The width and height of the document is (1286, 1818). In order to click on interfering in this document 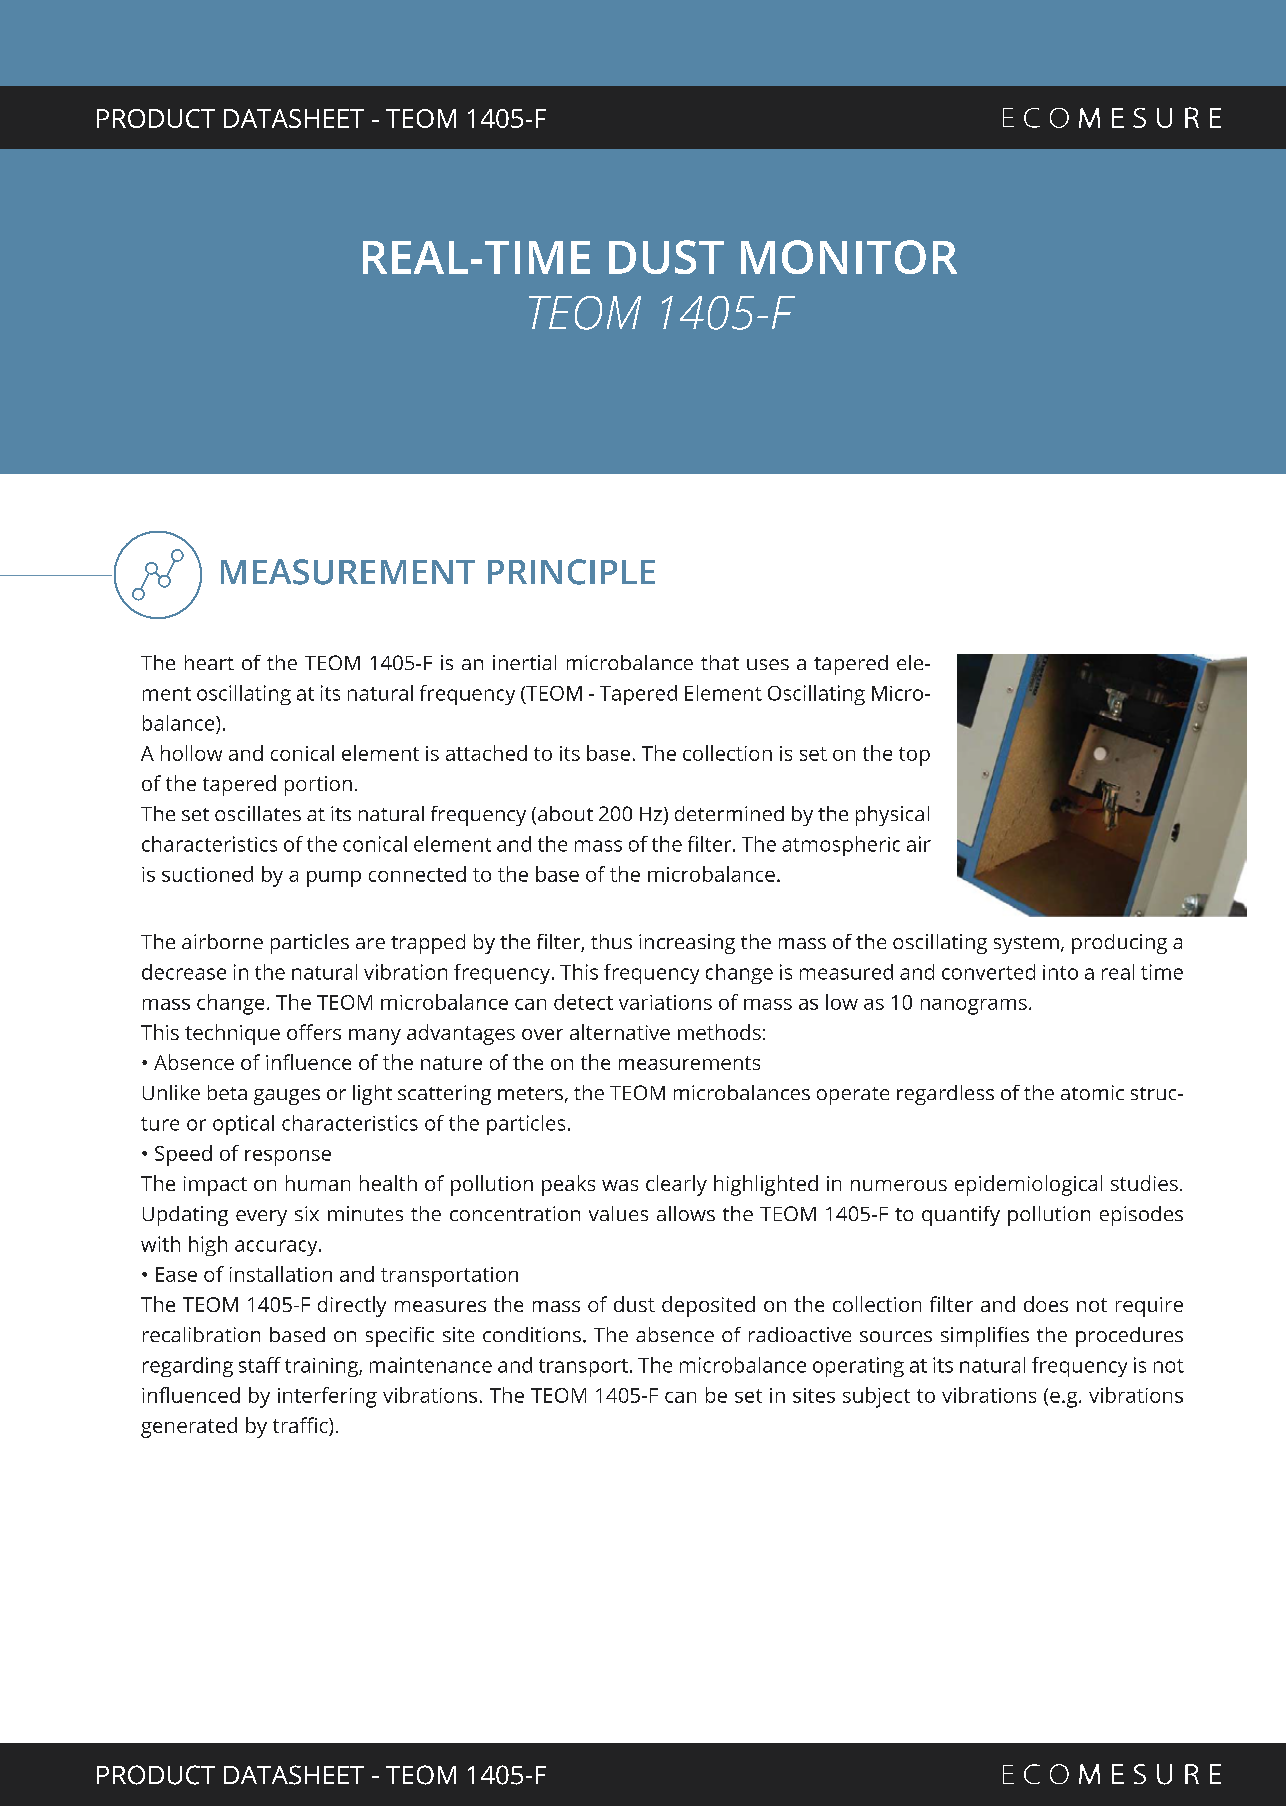, I will do `click(327, 1397)`.
